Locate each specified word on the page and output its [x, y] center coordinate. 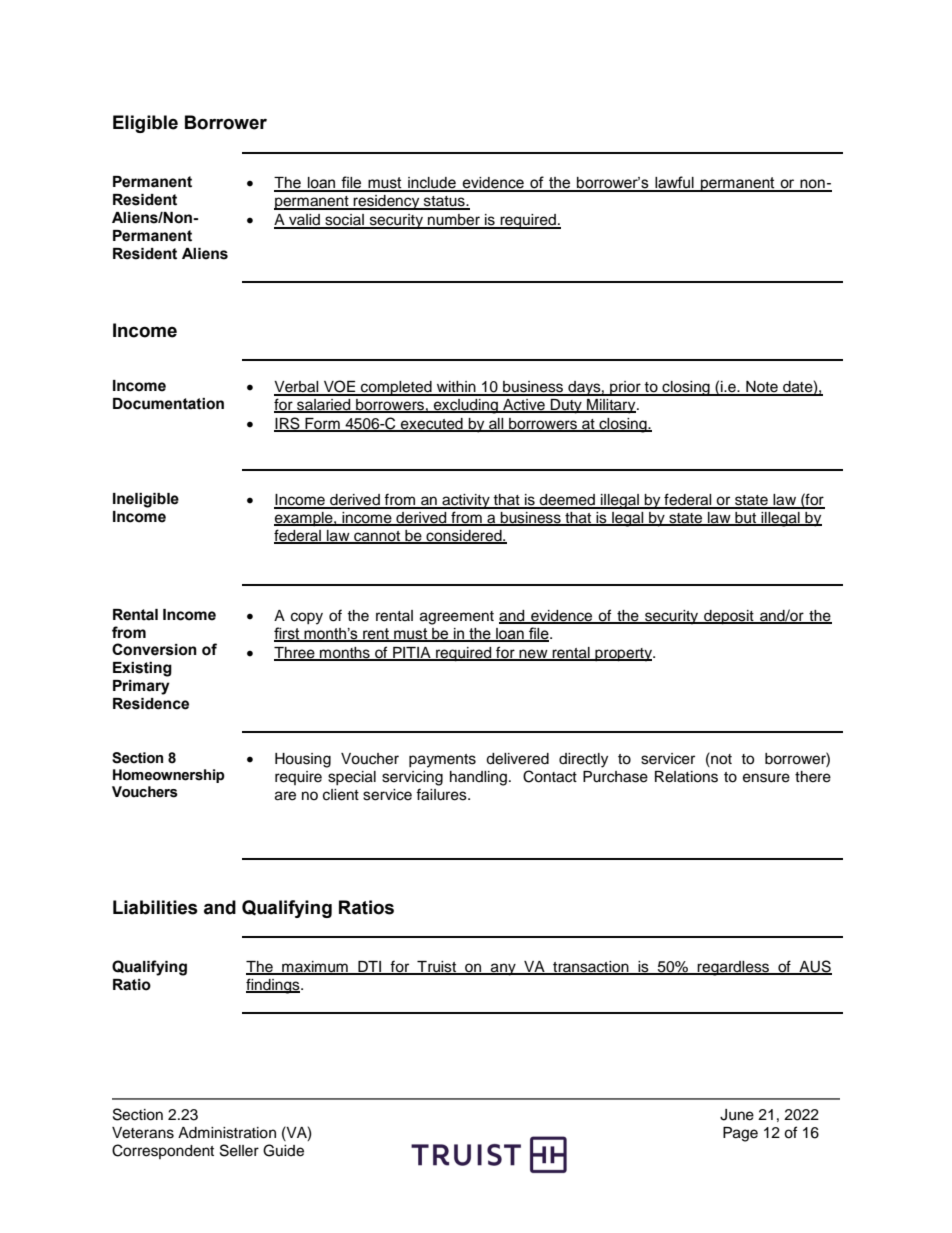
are [285, 796]
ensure [766, 778]
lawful [674, 183]
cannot [377, 537]
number [454, 221]
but [745, 519]
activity [466, 501]
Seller [239, 1150]
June [737, 1115]
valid [304, 221]
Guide [283, 1150]
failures [442, 794]
